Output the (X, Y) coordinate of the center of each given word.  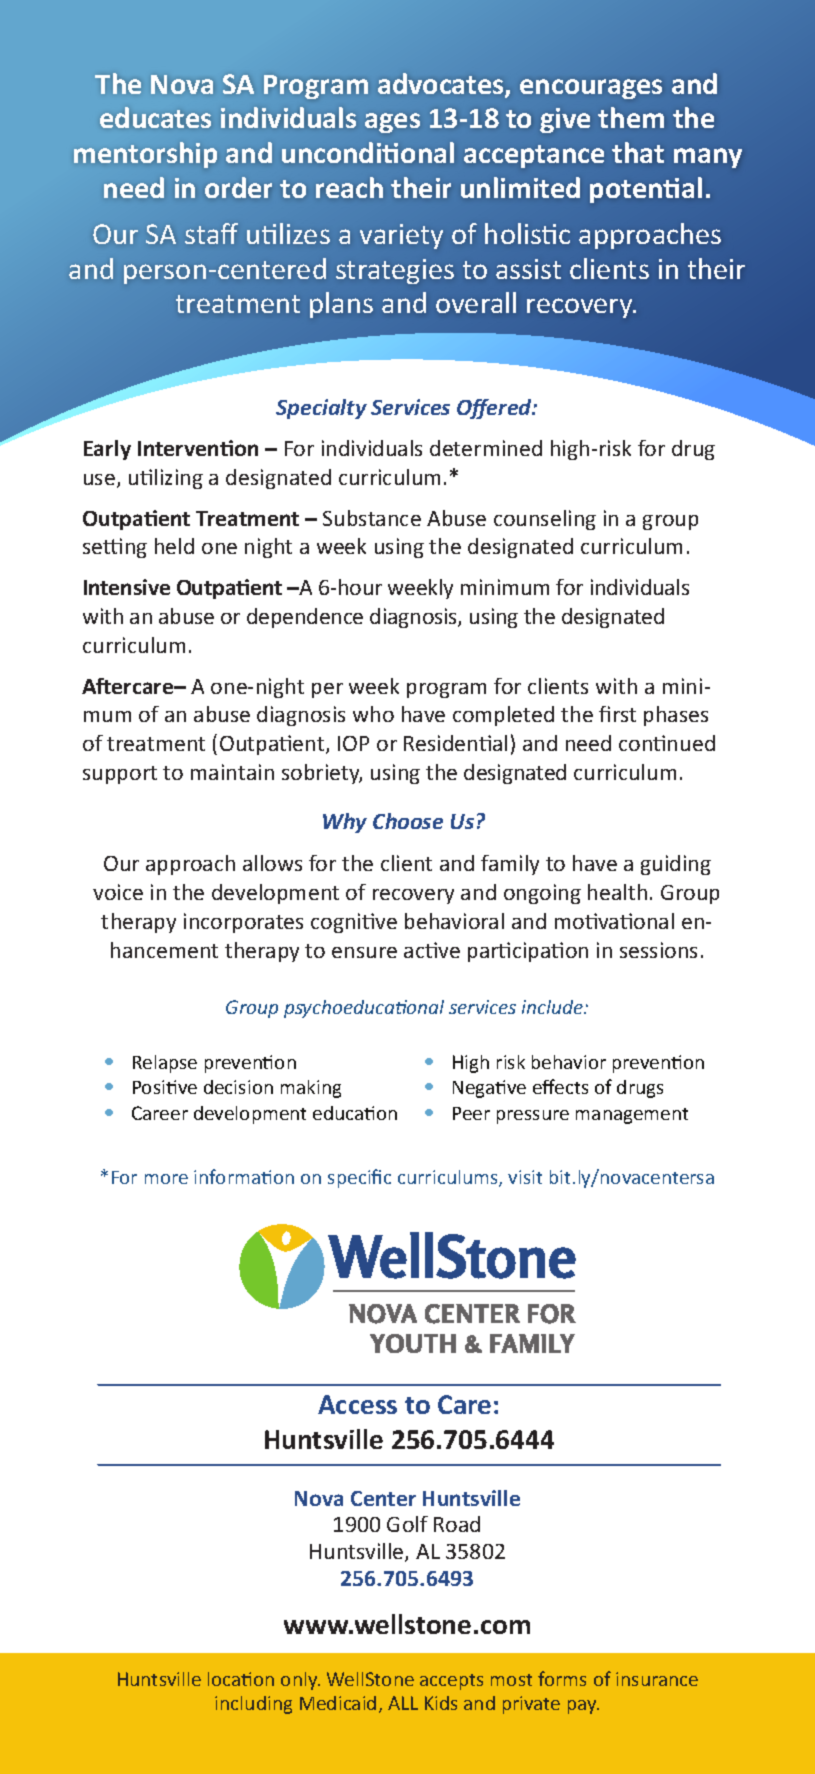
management (632, 1116)
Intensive (127, 587)
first (617, 714)
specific (359, 1178)
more (166, 1179)
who (373, 714)
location (241, 1679)
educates (155, 117)
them (631, 117)
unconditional (368, 152)
